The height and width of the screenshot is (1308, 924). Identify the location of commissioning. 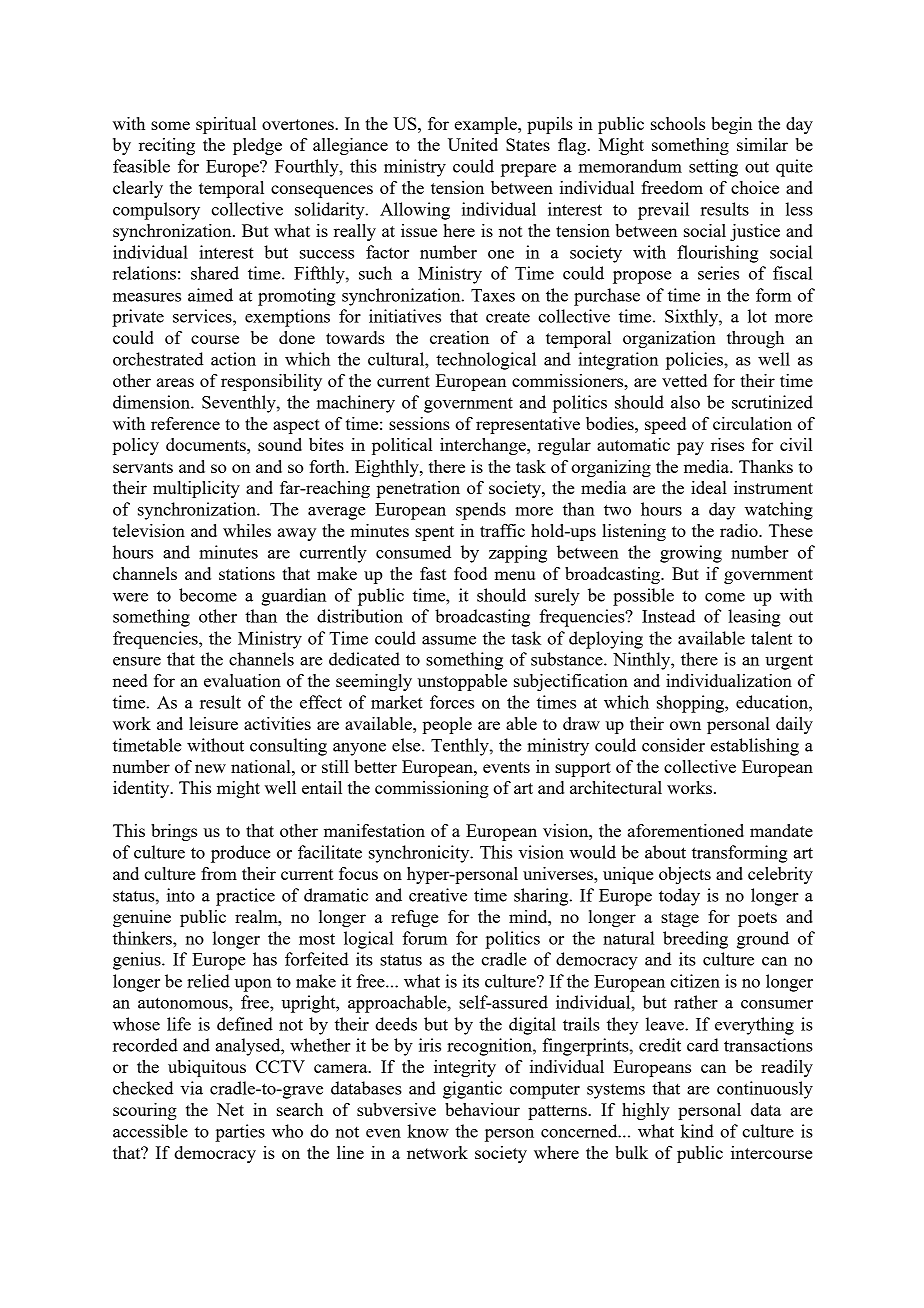
(432, 789).
